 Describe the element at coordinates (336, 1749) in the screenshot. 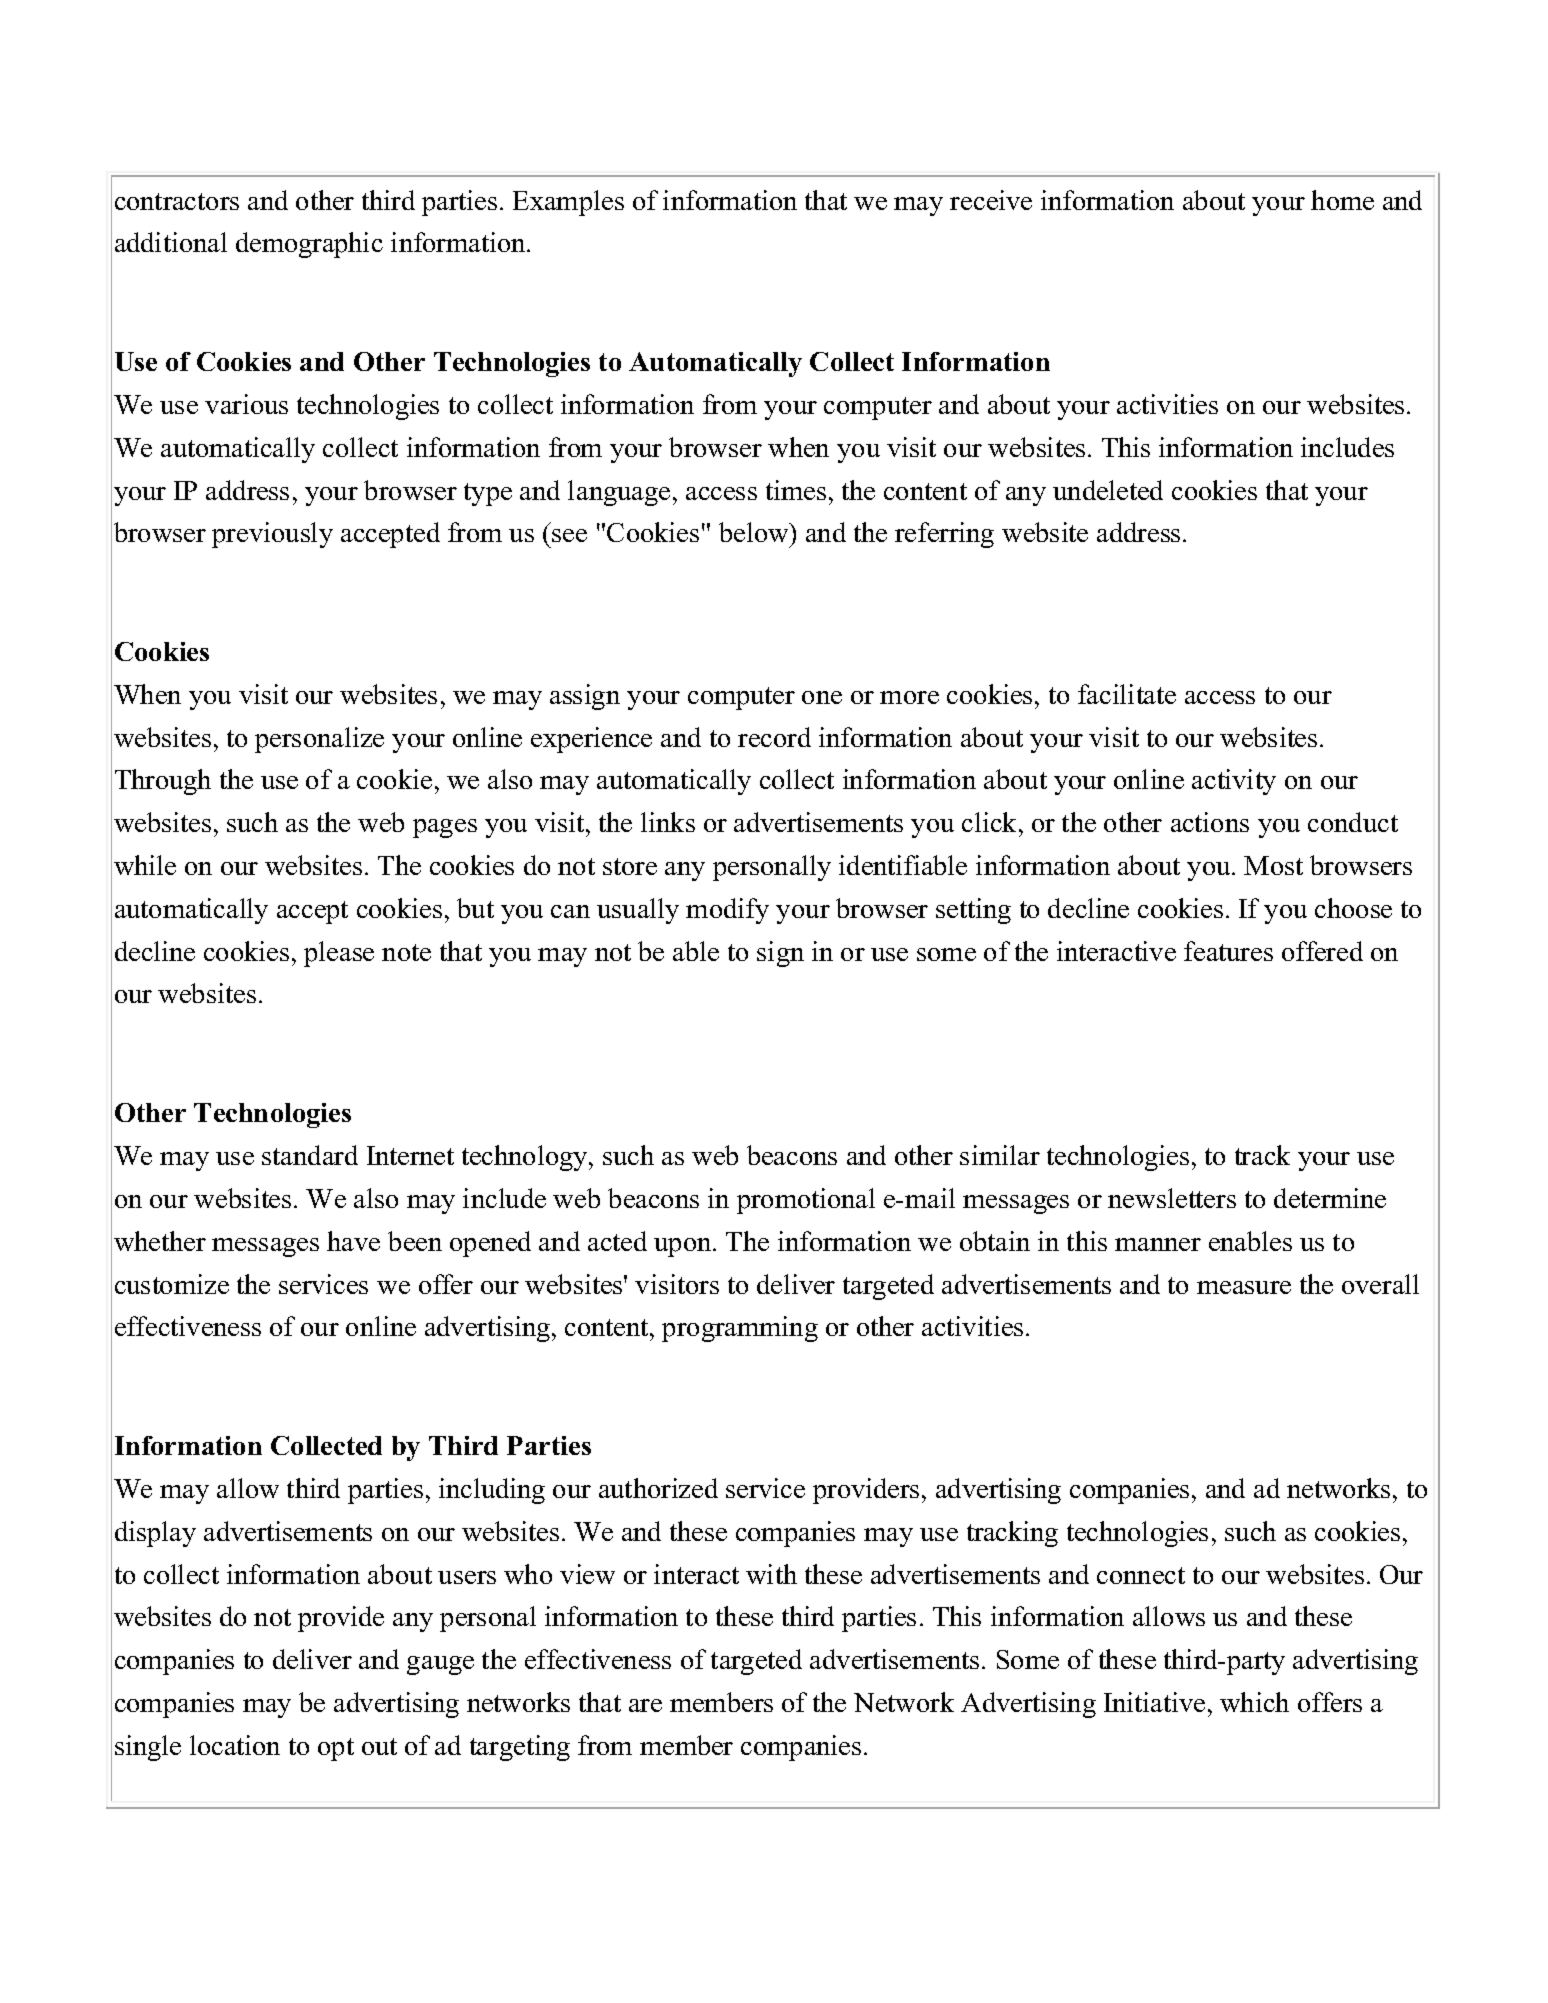

I see `opt` at that location.
